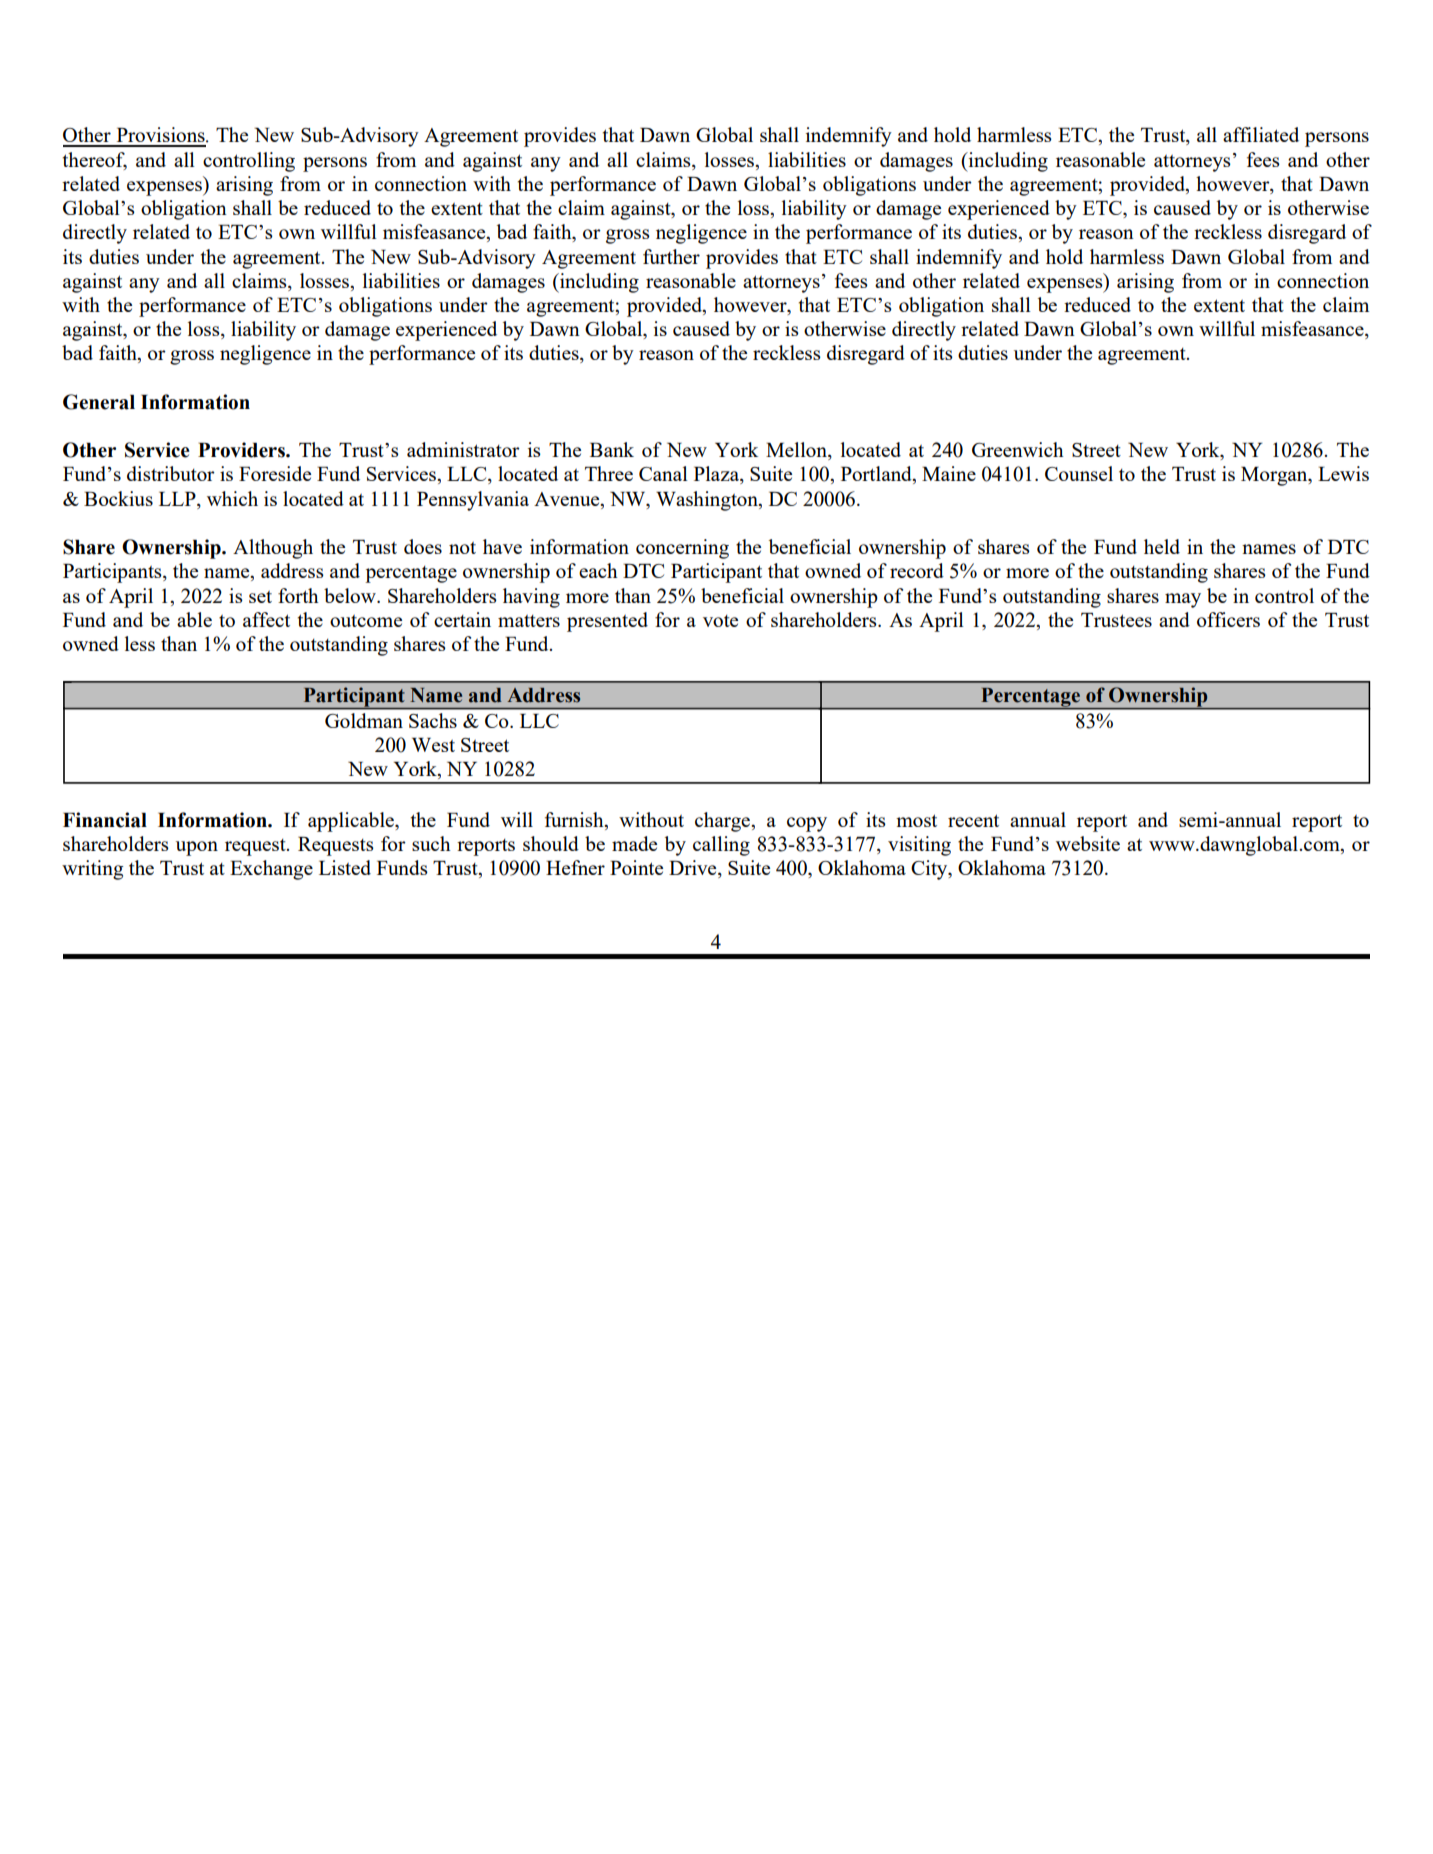  What do you see at coordinates (1162, 546) in the screenshot?
I see `held` at bounding box center [1162, 546].
